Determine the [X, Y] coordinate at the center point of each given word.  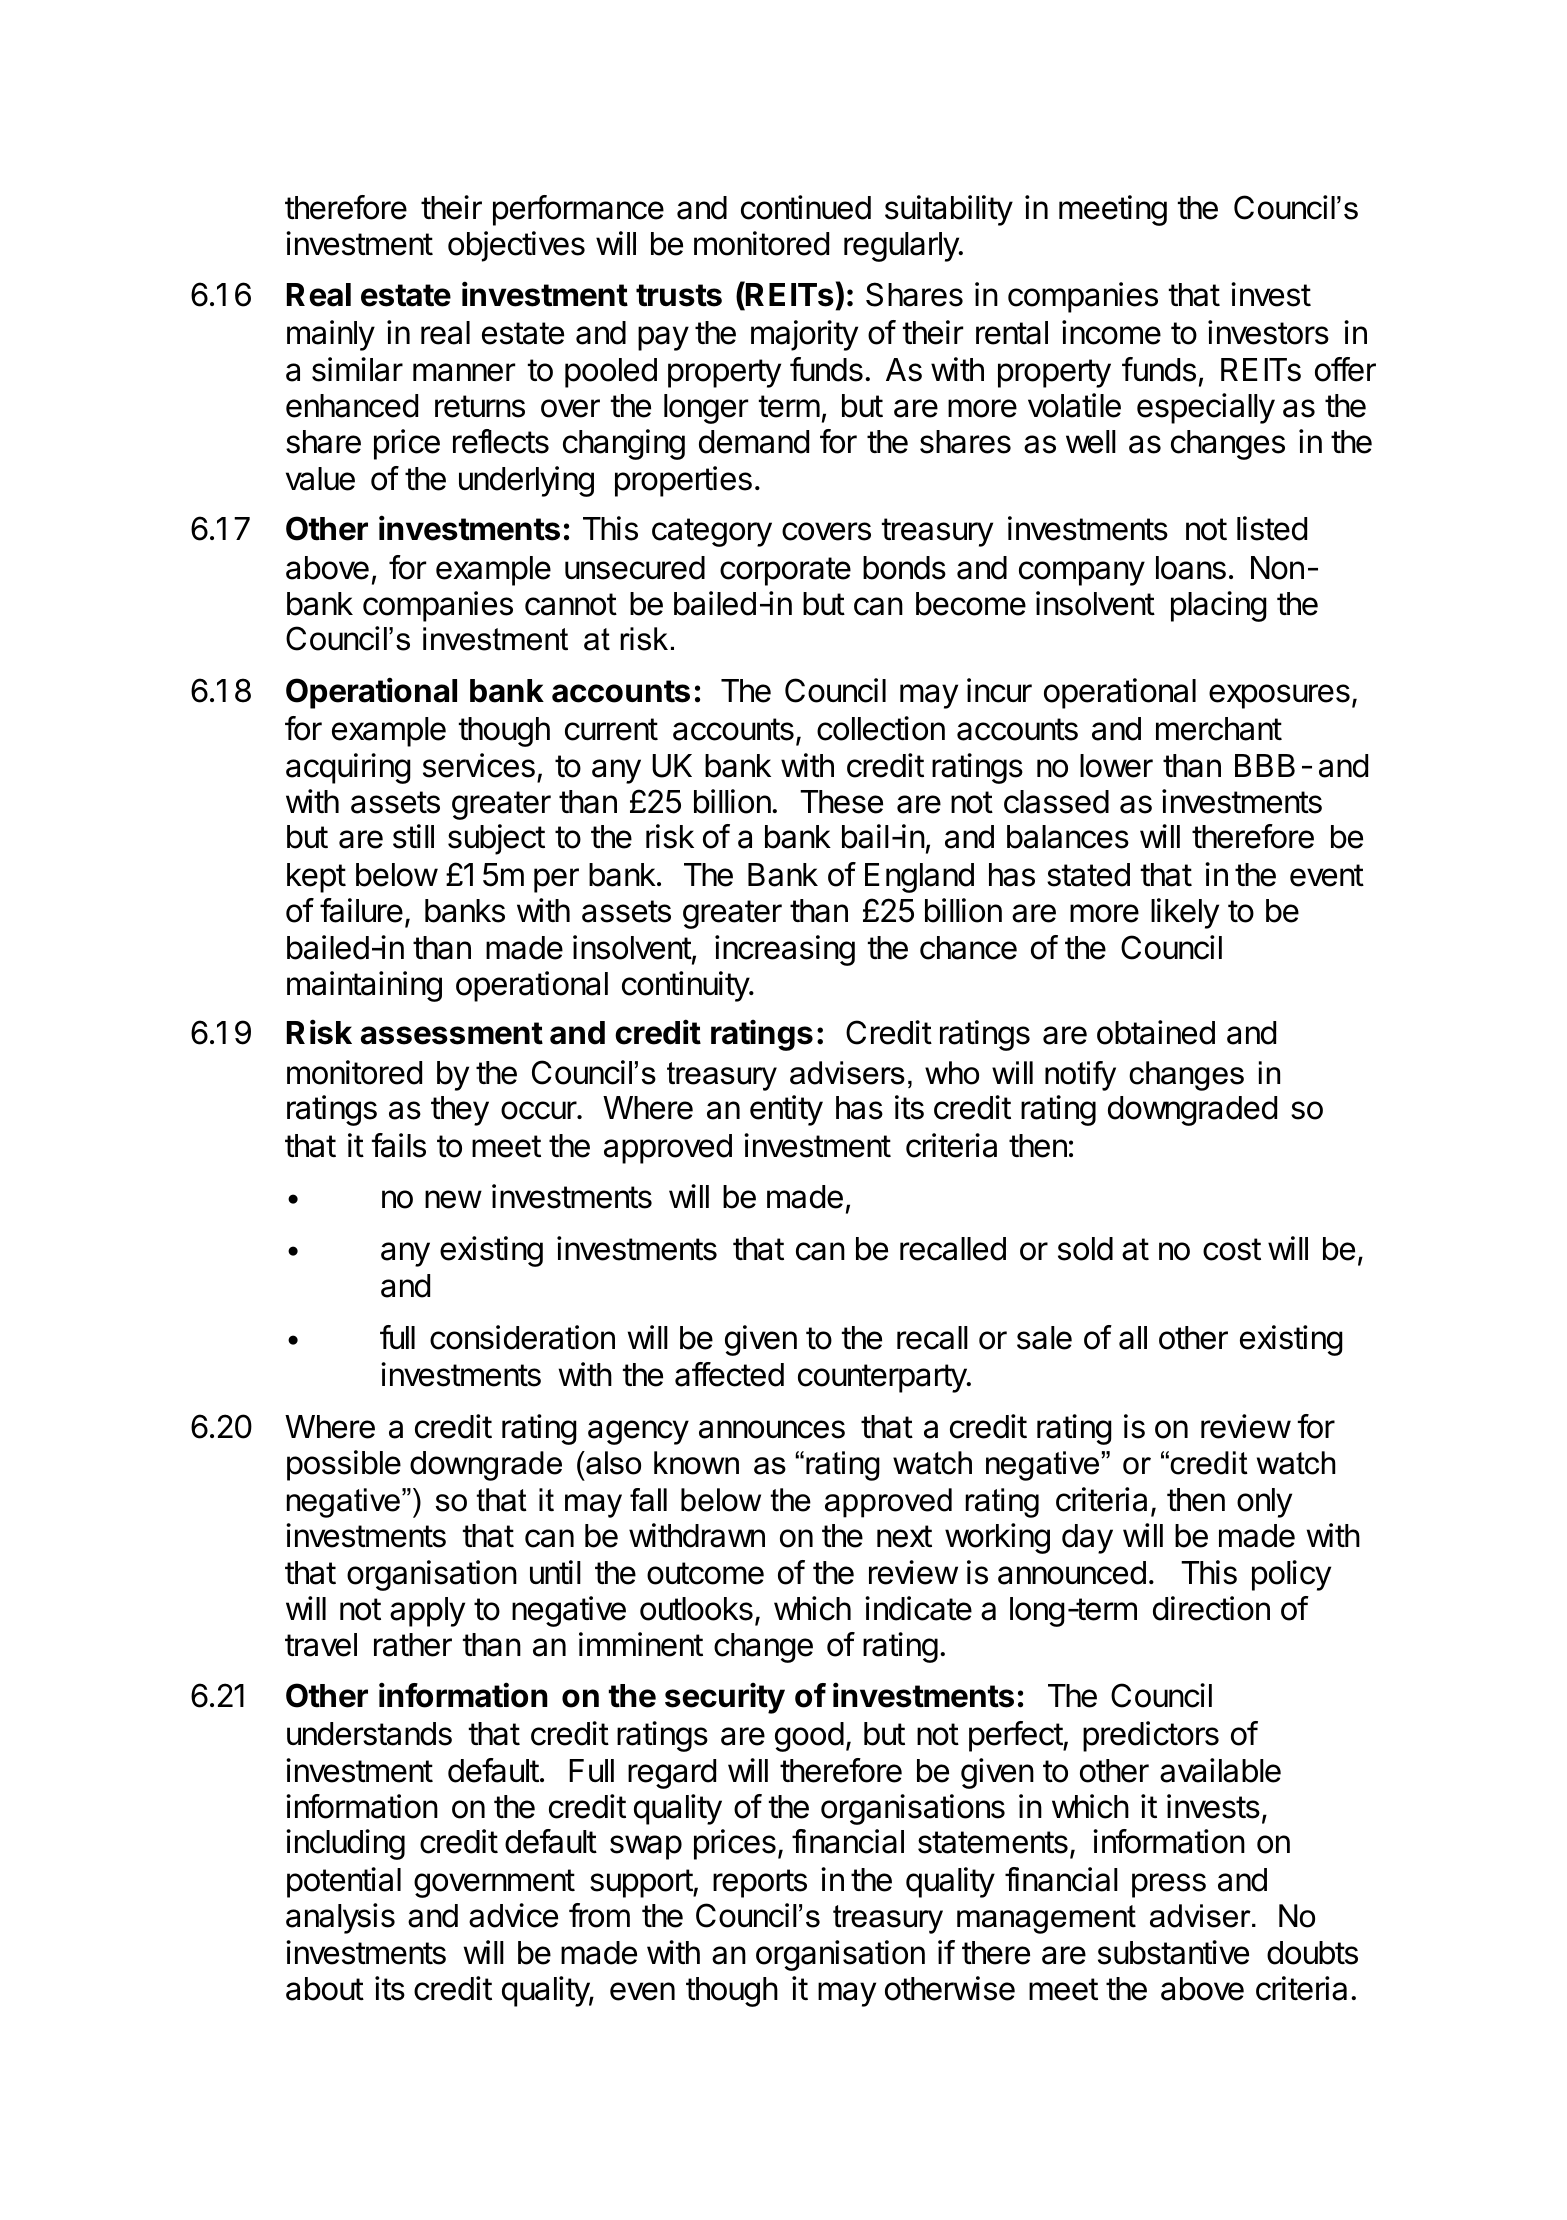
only [1264, 1503]
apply [427, 1612]
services [479, 765]
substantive [1173, 1952]
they [460, 1111]
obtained [1156, 1032]
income [1111, 332]
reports [760, 1883]
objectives [516, 246]
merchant [1219, 729]
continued [806, 207]
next [904, 1536]
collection [881, 728]
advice [513, 1915]
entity [786, 1110]
